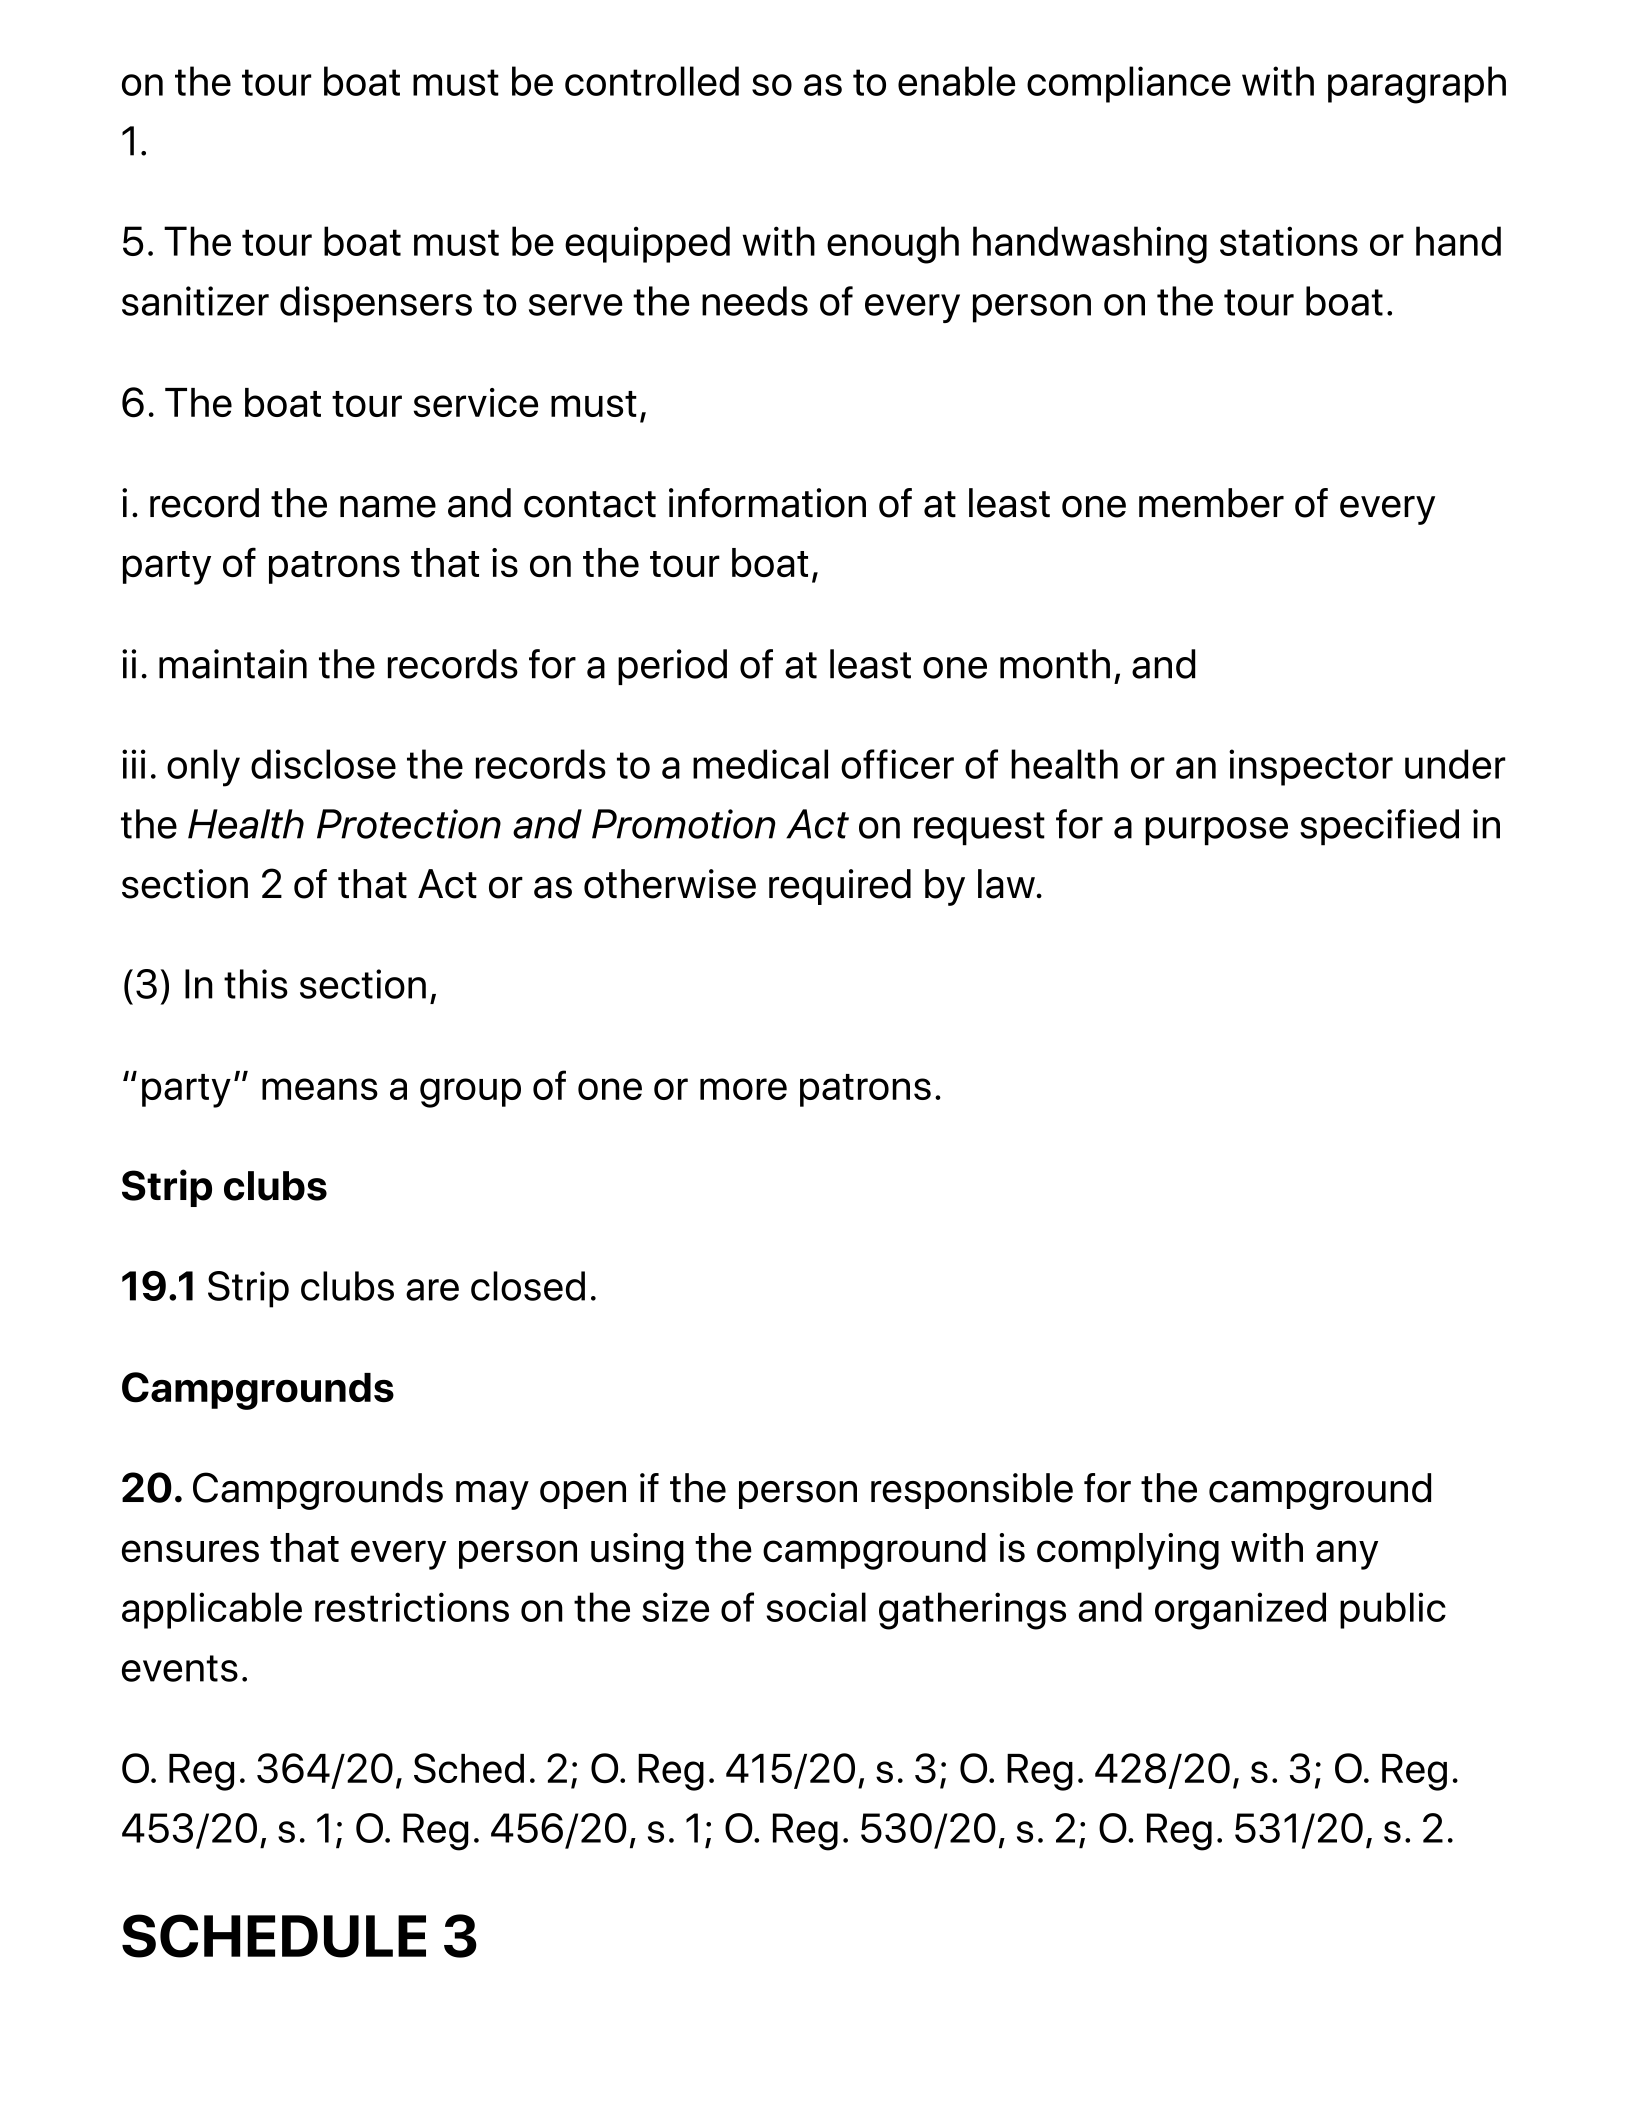 The width and height of the image is (1633, 2113). I want to click on purpose, so click(1216, 831).
